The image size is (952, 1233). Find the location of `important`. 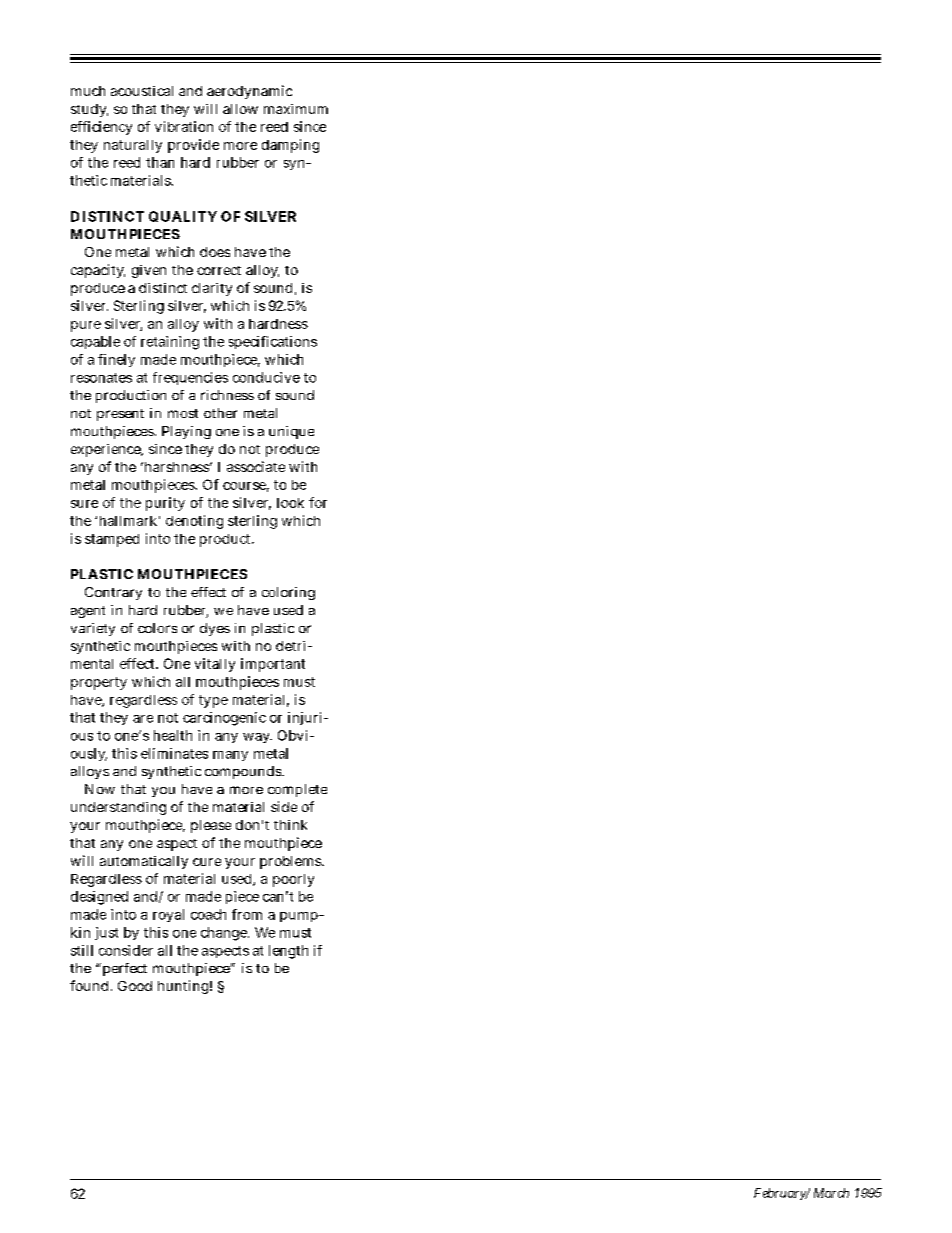

important is located at coordinates (273, 665).
